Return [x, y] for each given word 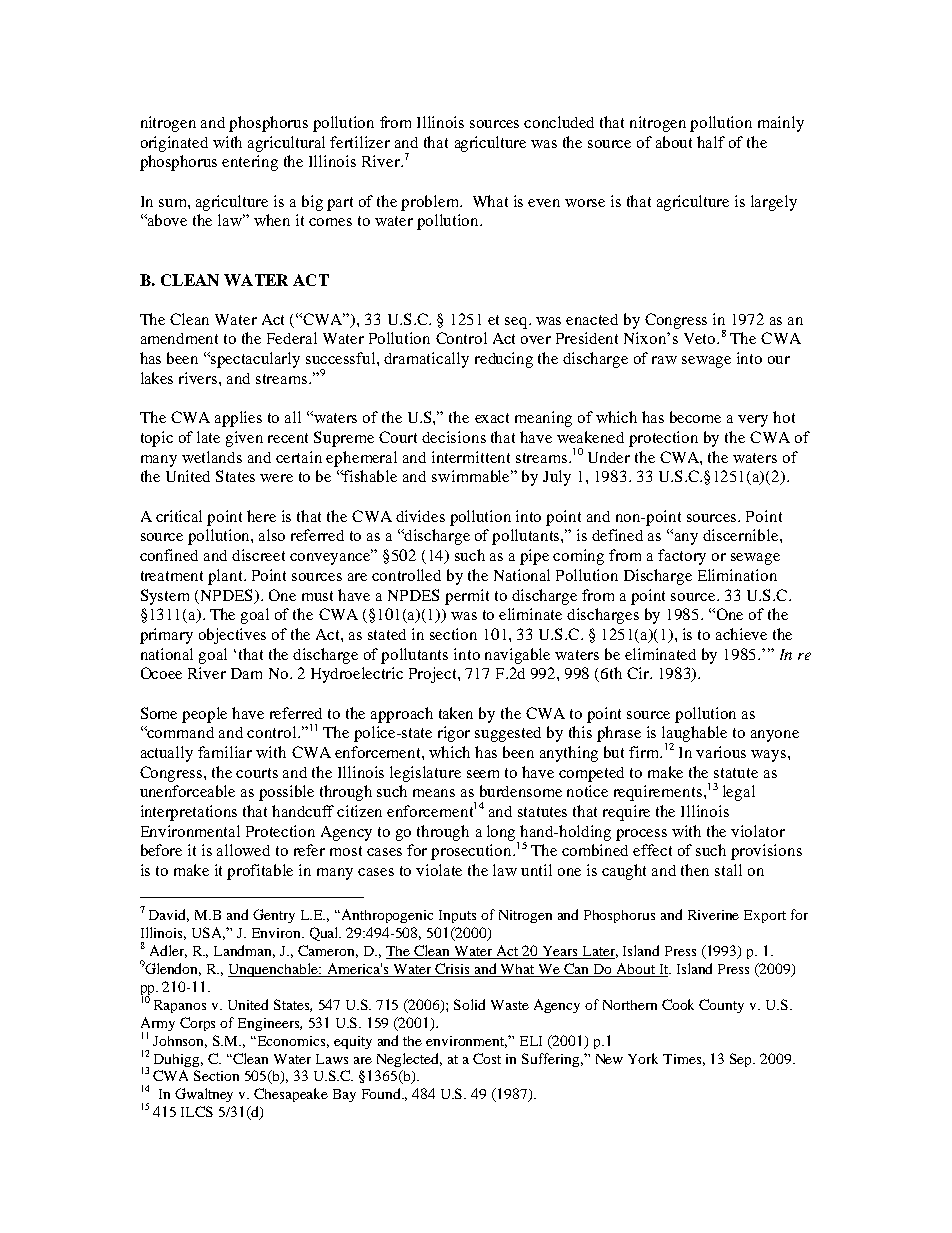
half [711, 142]
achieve [741, 634]
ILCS [197, 1111]
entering [250, 163]
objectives [232, 636]
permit [467, 597]
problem [431, 203]
